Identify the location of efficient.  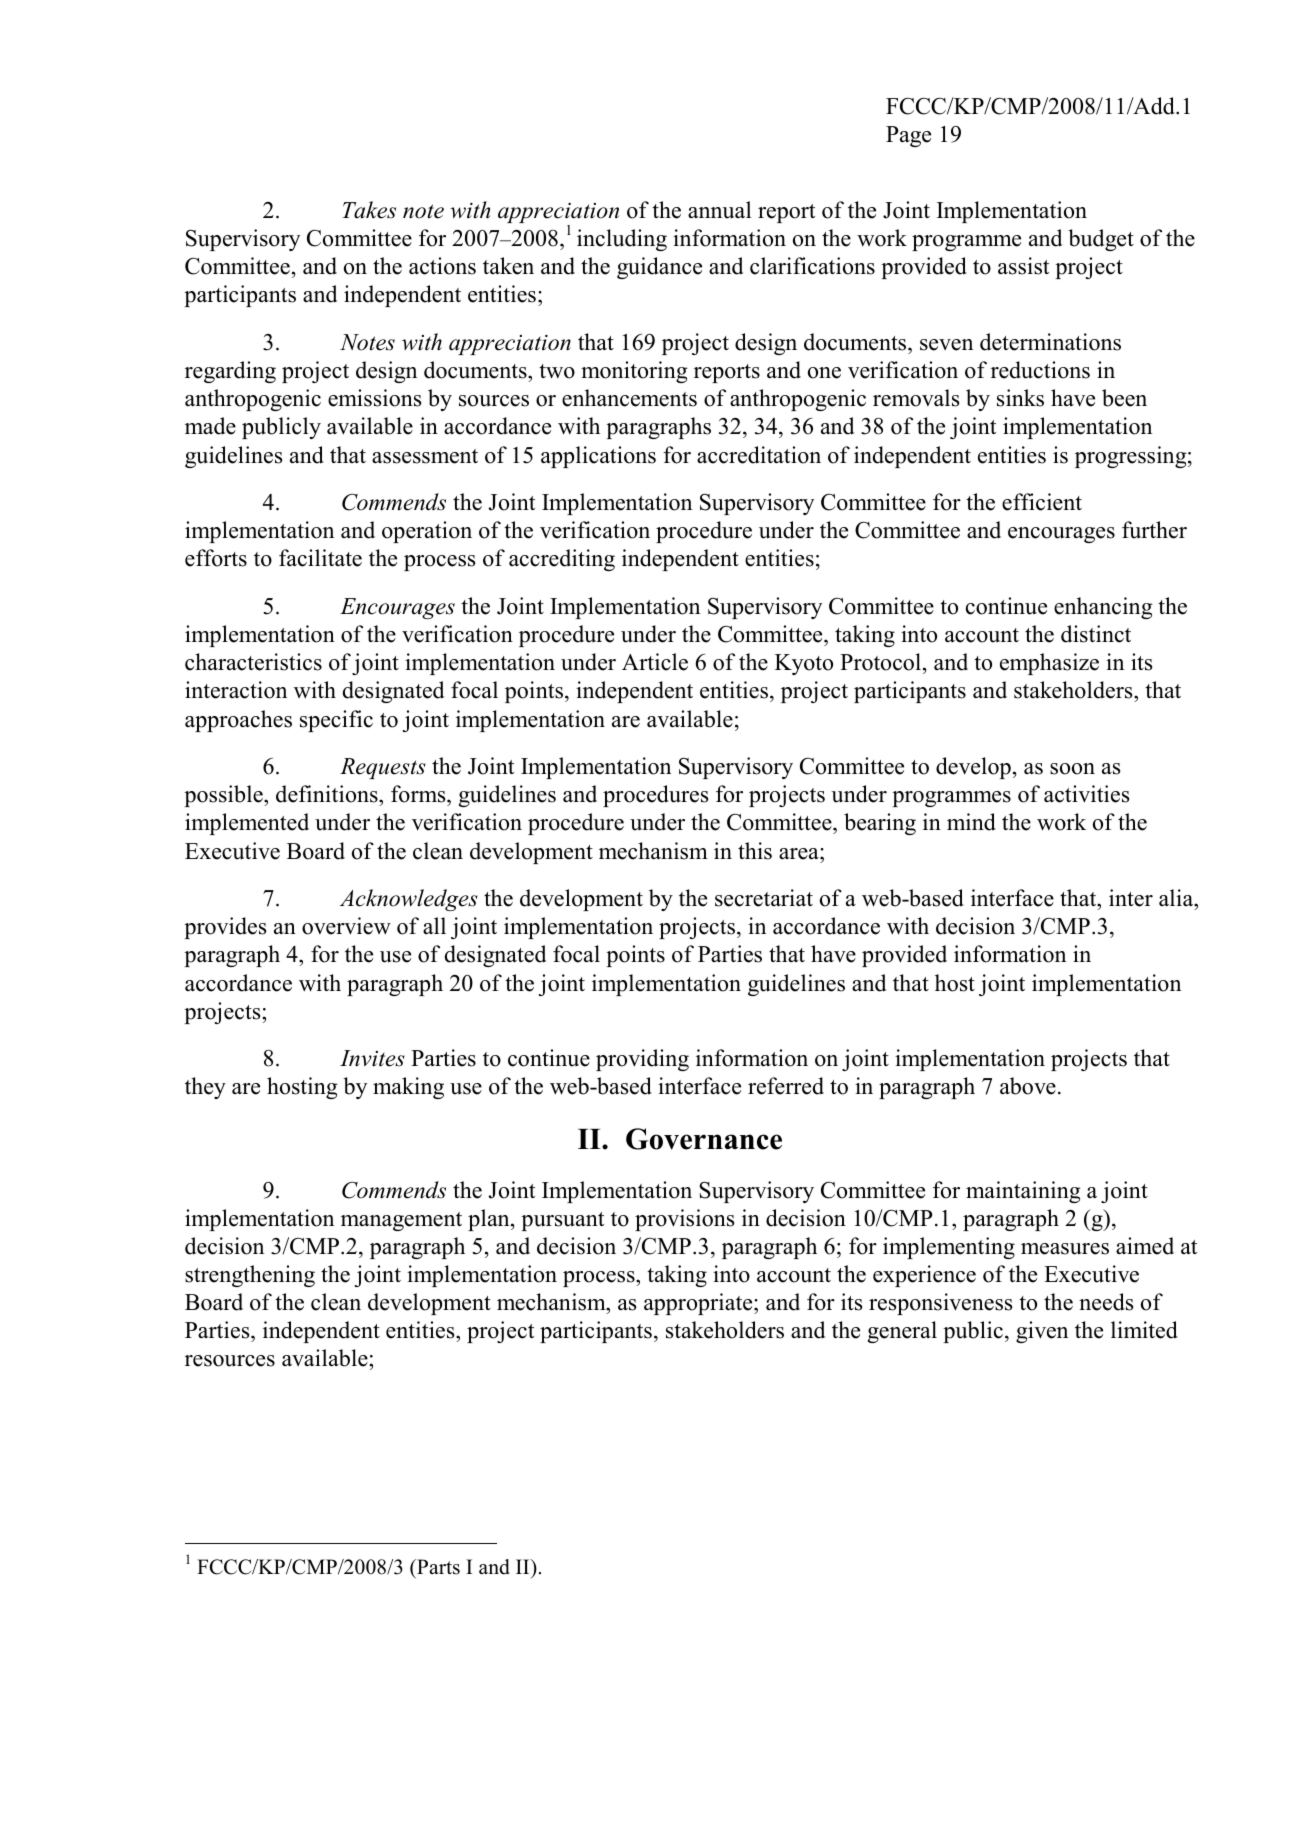
(1042, 502).
